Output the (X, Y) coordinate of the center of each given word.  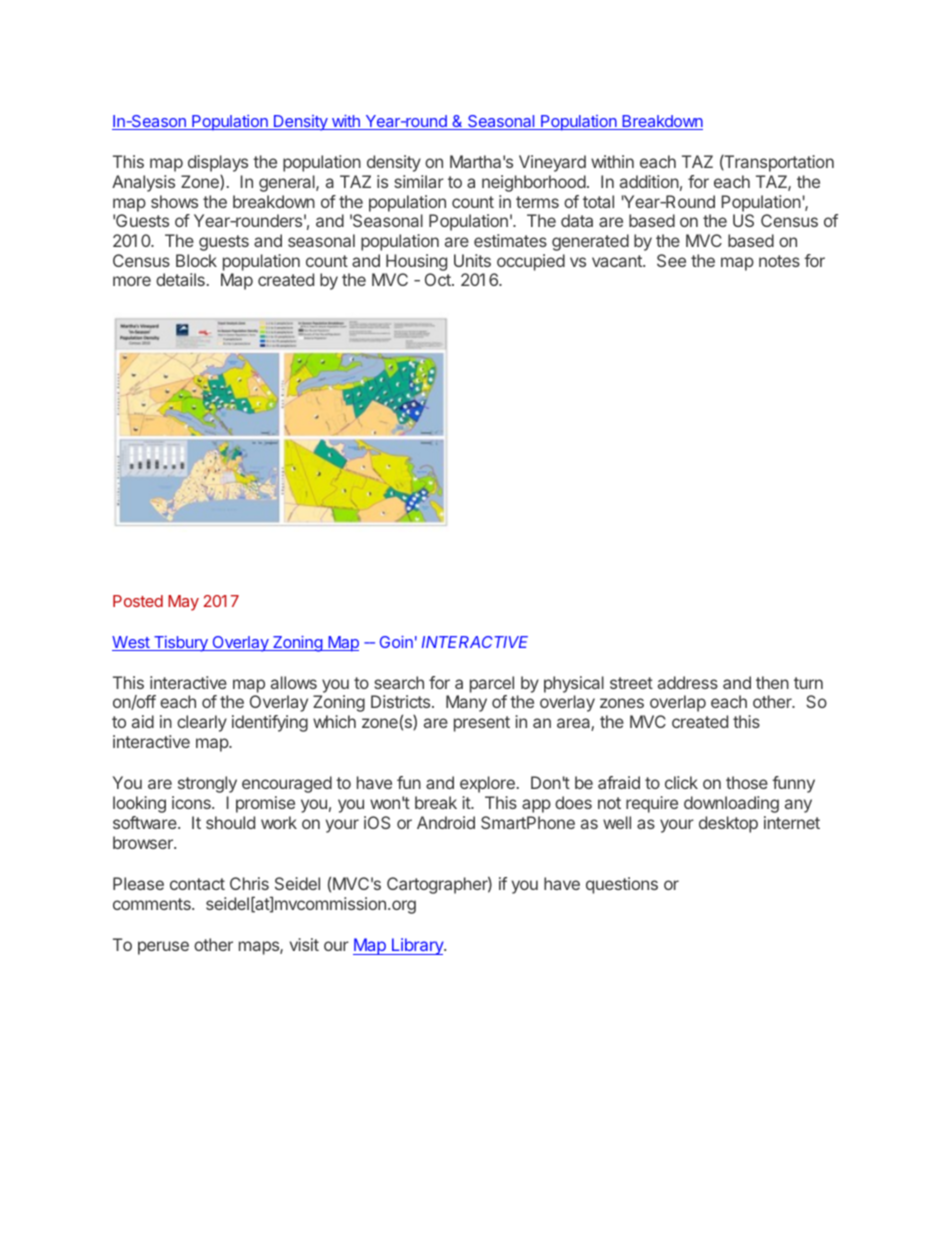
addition (649, 181)
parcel (492, 684)
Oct (439, 279)
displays (218, 163)
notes (779, 261)
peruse (163, 948)
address (688, 682)
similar (419, 181)
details (180, 279)
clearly (202, 723)
